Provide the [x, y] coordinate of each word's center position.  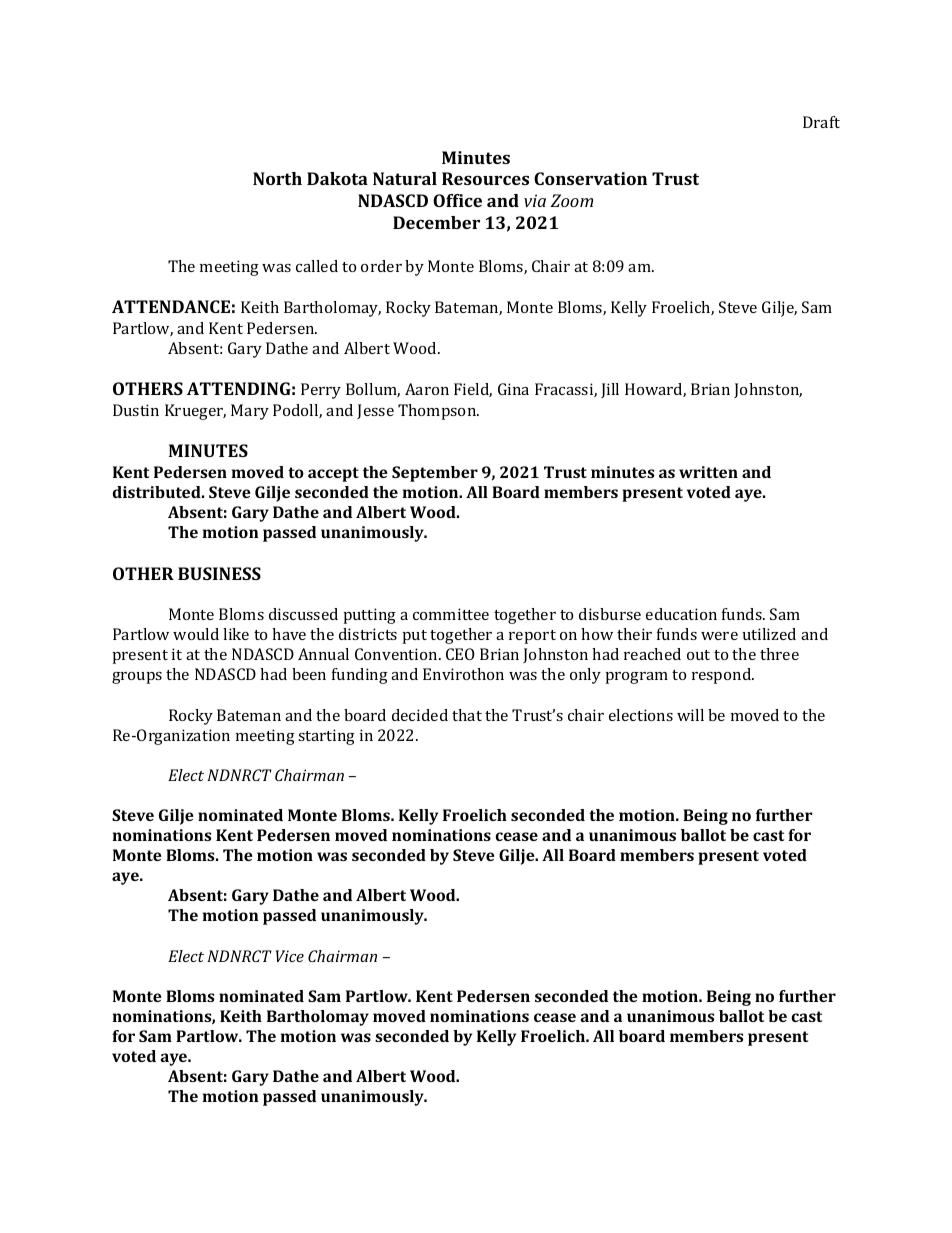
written [708, 472]
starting [326, 737]
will [690, 715]
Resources [485, 178]
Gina [513, 389]
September [435, 474]
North [277, 178]
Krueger [195, 412]
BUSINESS [219, 573]
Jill [610, 390]
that [467, 715]
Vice [290, 956]
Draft [821, 122]
